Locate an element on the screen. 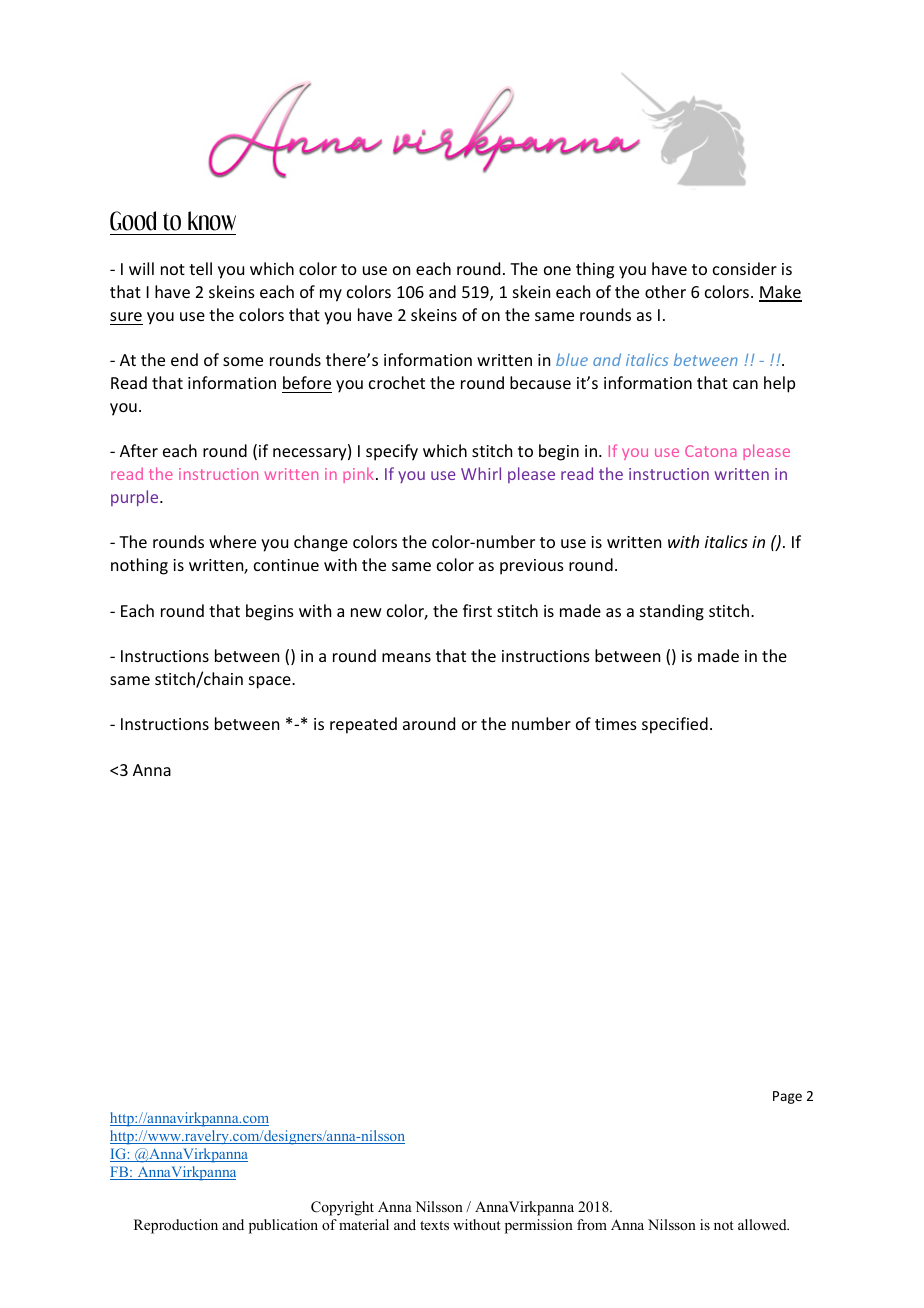 This screenshot has width=924, height=1308. texts is located at coordinates (434, 1225).
